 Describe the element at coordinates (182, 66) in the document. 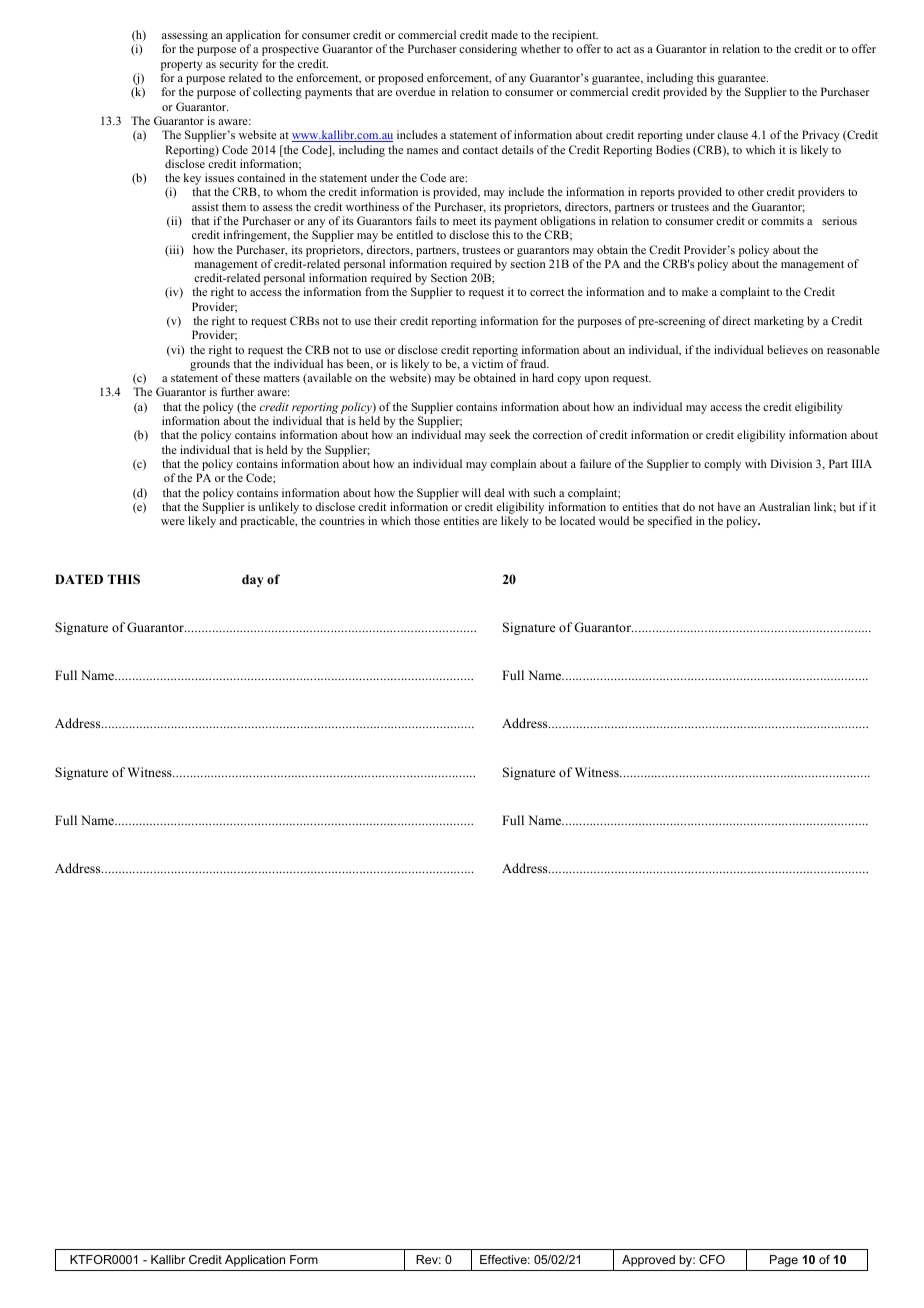

I see `property` at that location.
